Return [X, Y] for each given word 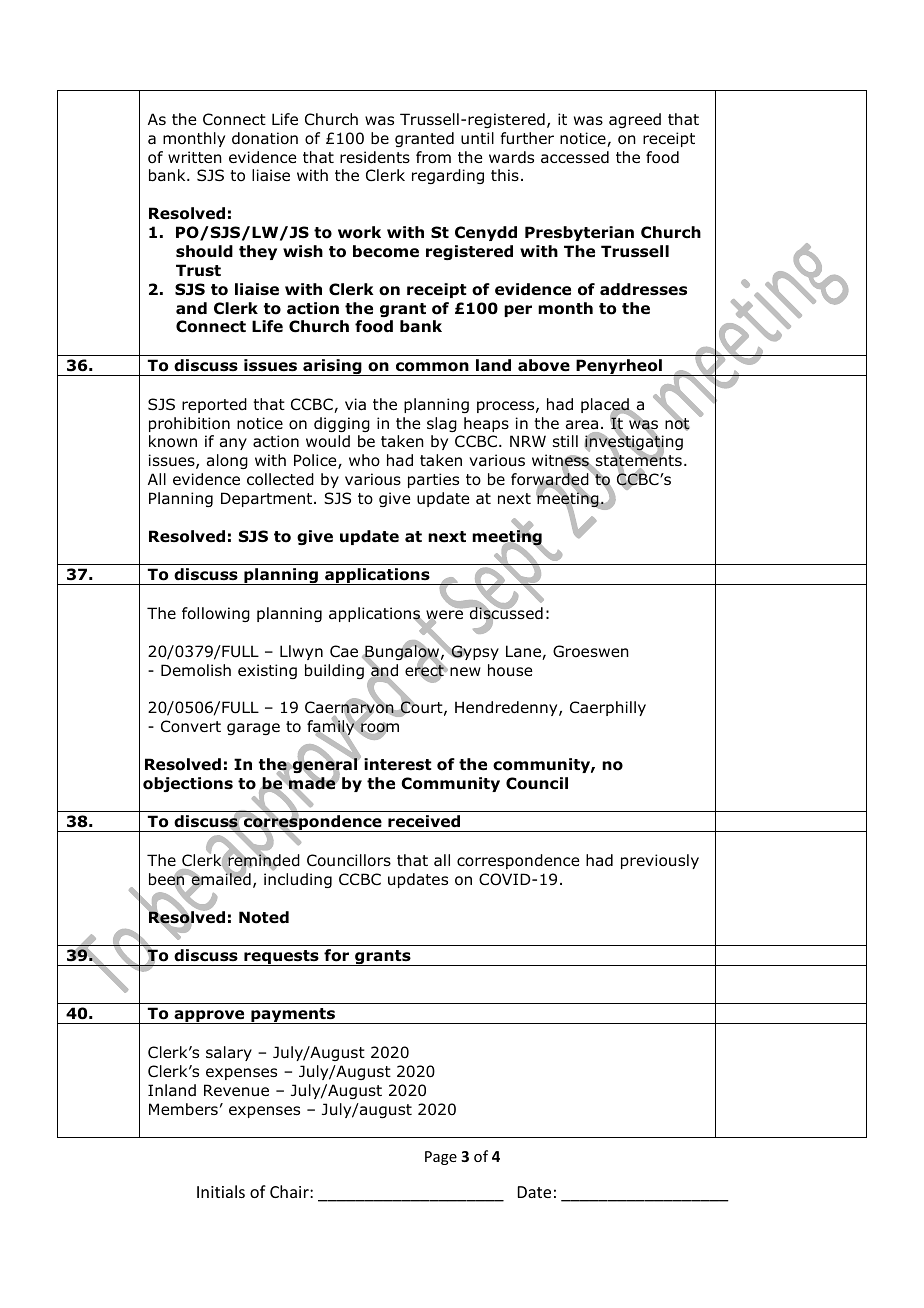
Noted [264, 917]
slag [442, 424]
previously [660, 861]
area [582, 425]
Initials [221, 1191]
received [424, 821]
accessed [575, 157]
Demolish [196, 670]
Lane [524, 652]
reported [214, 405]
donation [265, 138]
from [433, 157]
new [465, 671]
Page [441, 1158]
